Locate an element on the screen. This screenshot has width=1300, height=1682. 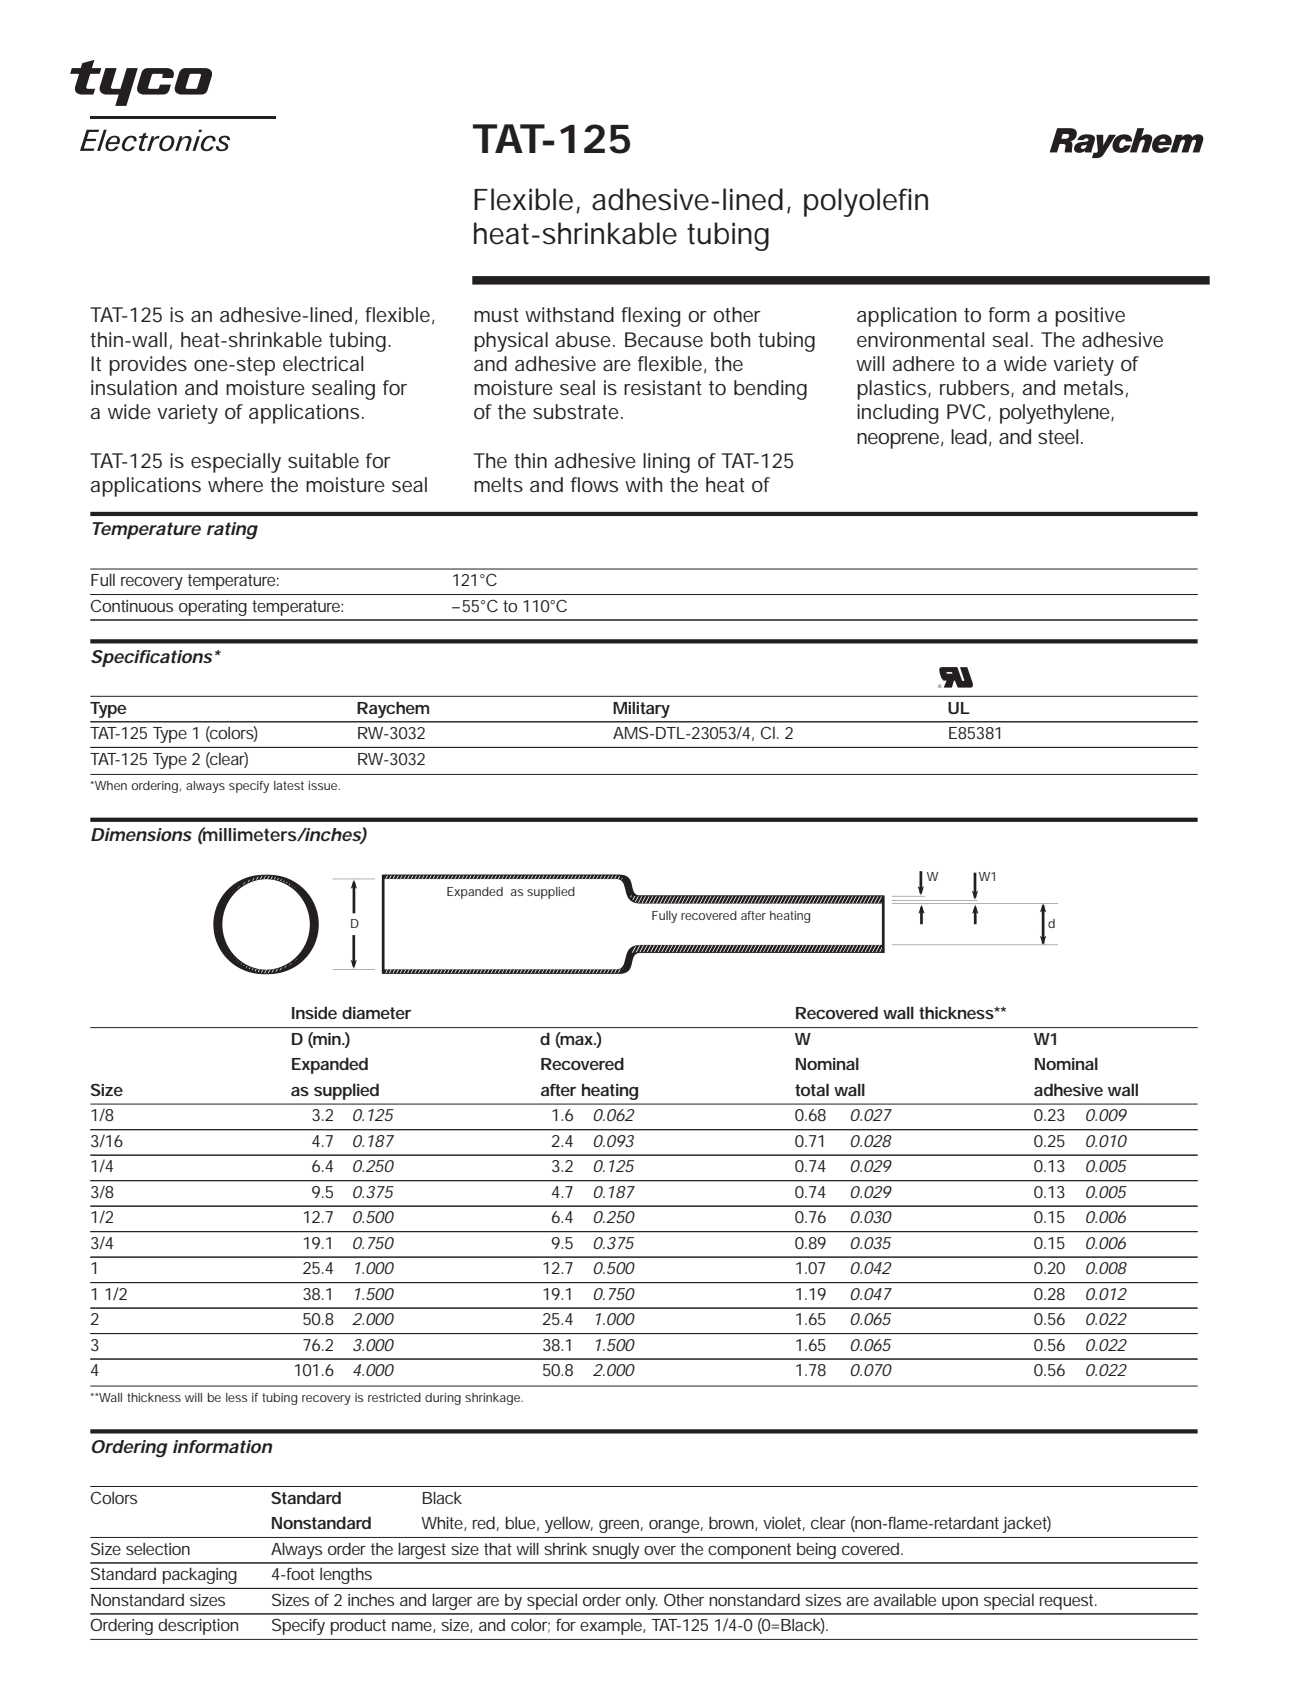
packaging is located at coordinates (200, 1576).
